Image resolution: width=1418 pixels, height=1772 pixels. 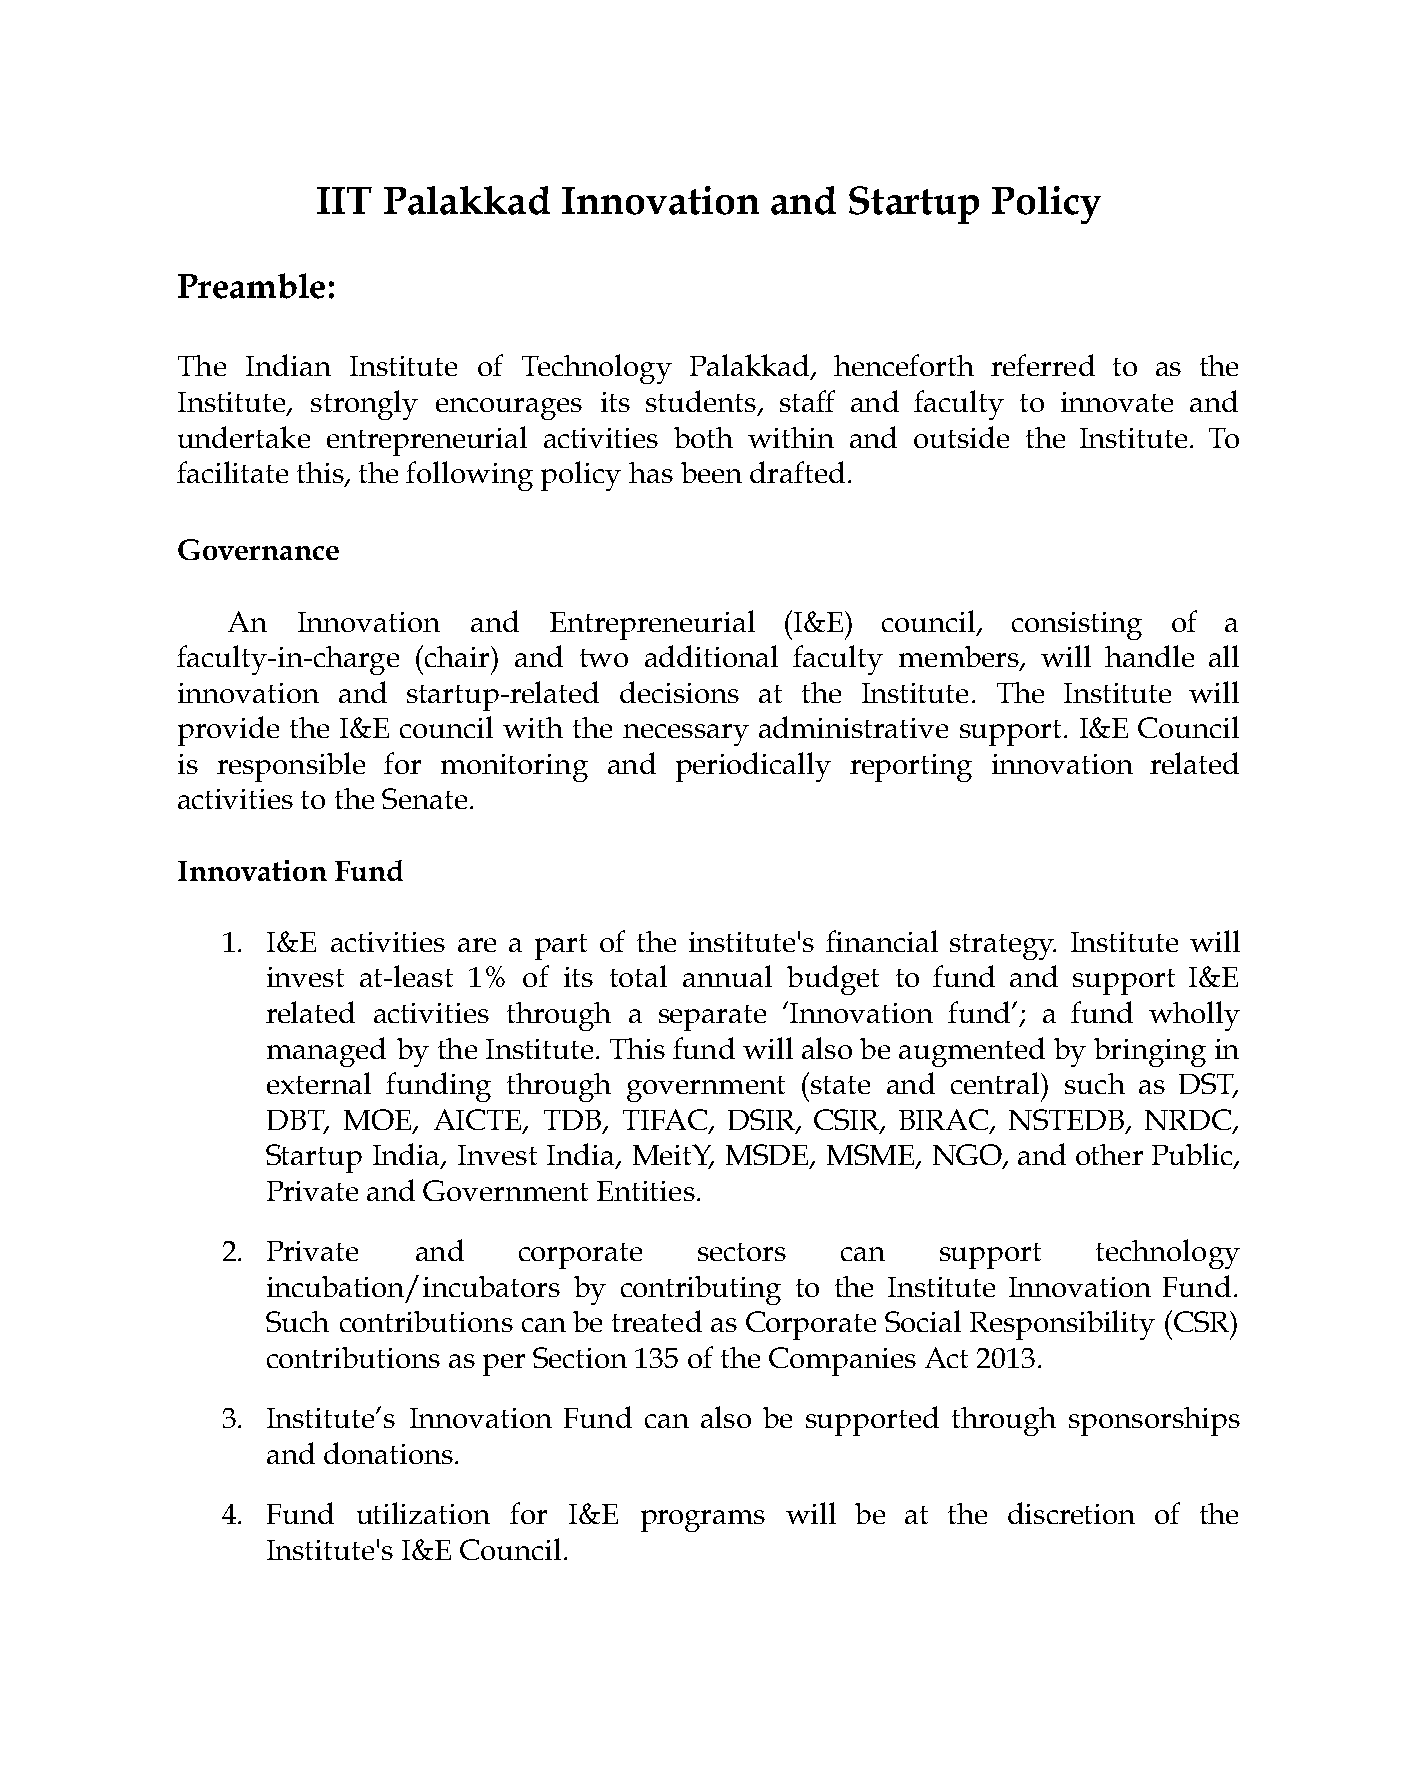 I want to click on strategy, so click(x=1003, y=947).
